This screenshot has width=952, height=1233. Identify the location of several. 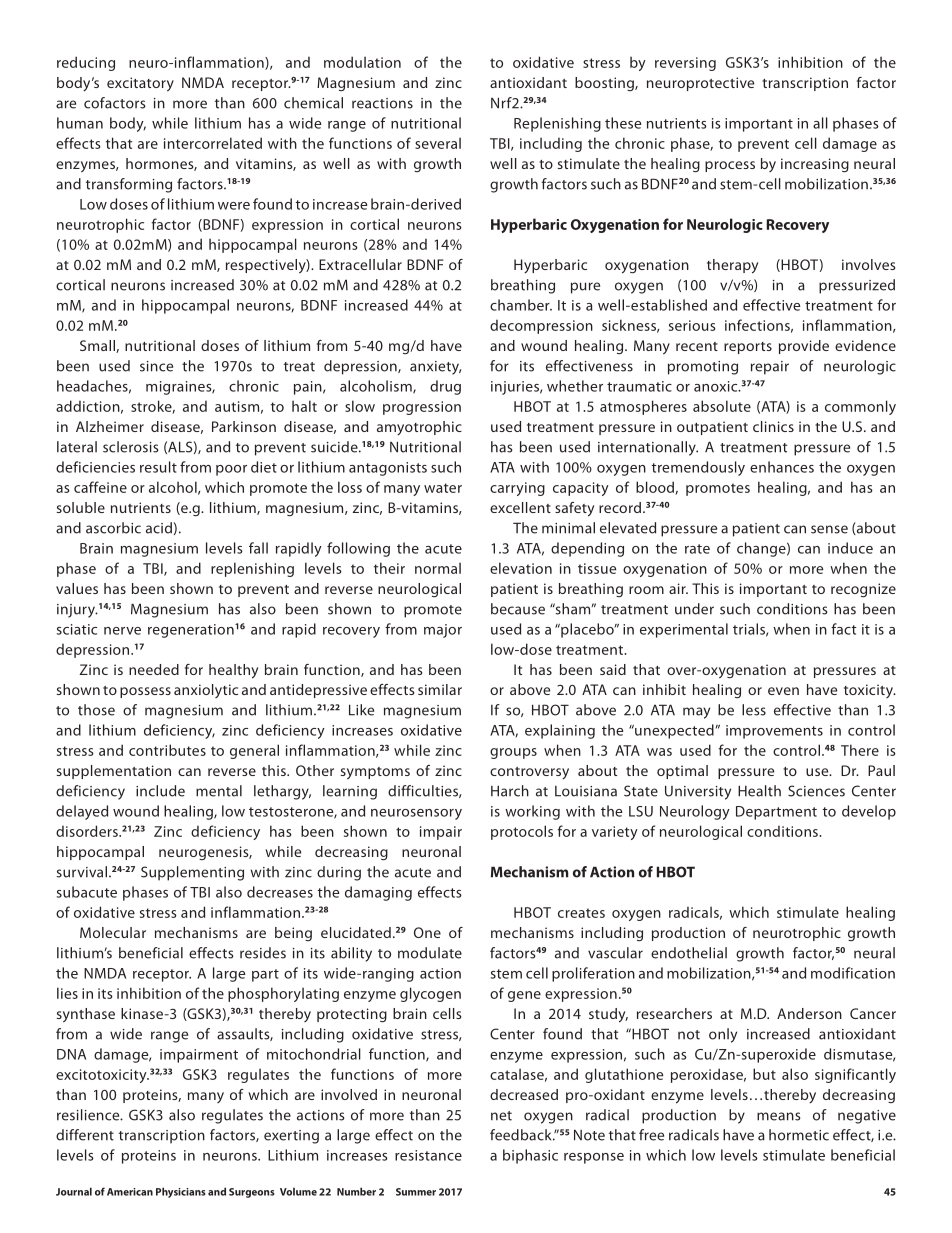
(438, 143).
